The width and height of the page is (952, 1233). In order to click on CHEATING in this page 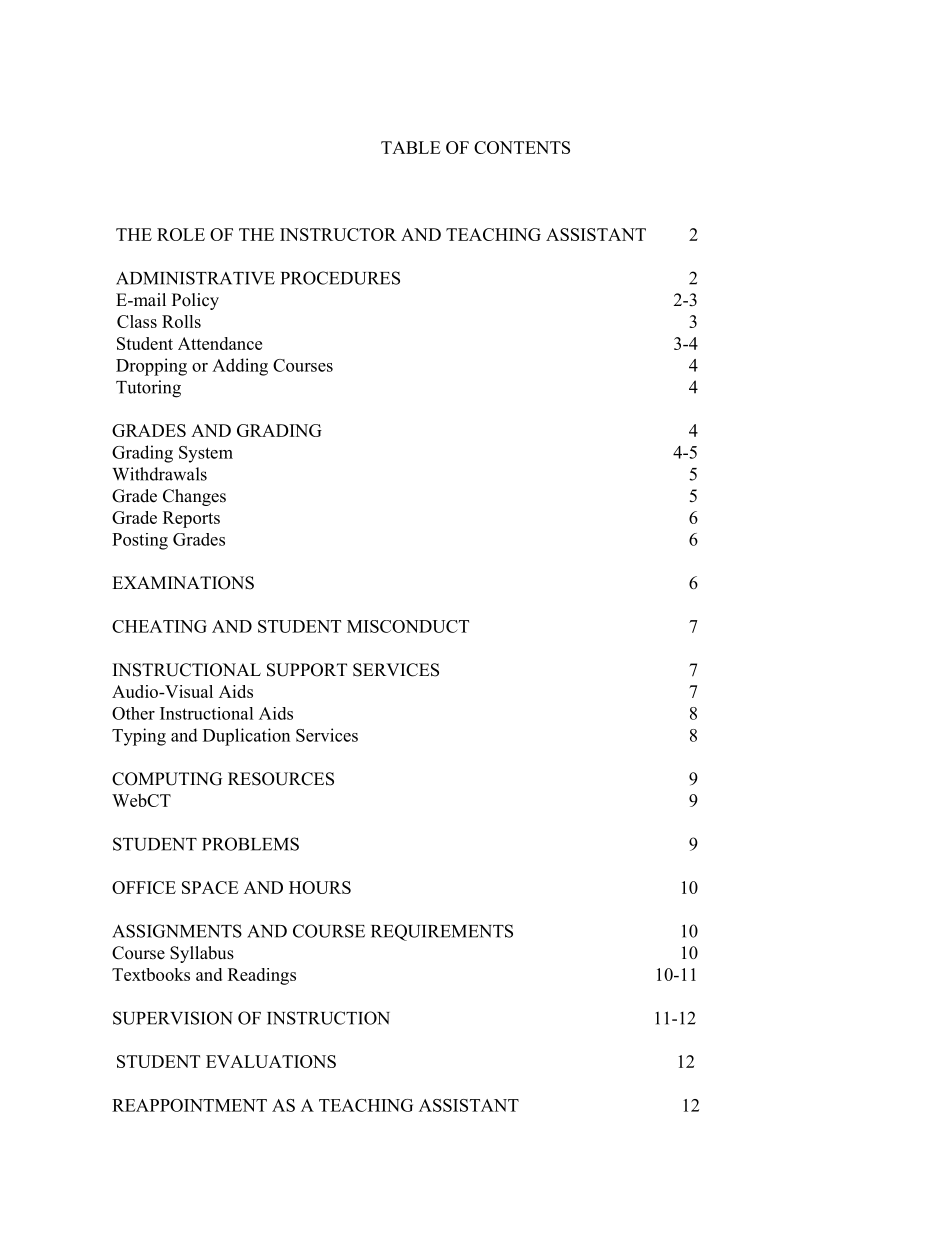, I will do `click(159, 626)`.
